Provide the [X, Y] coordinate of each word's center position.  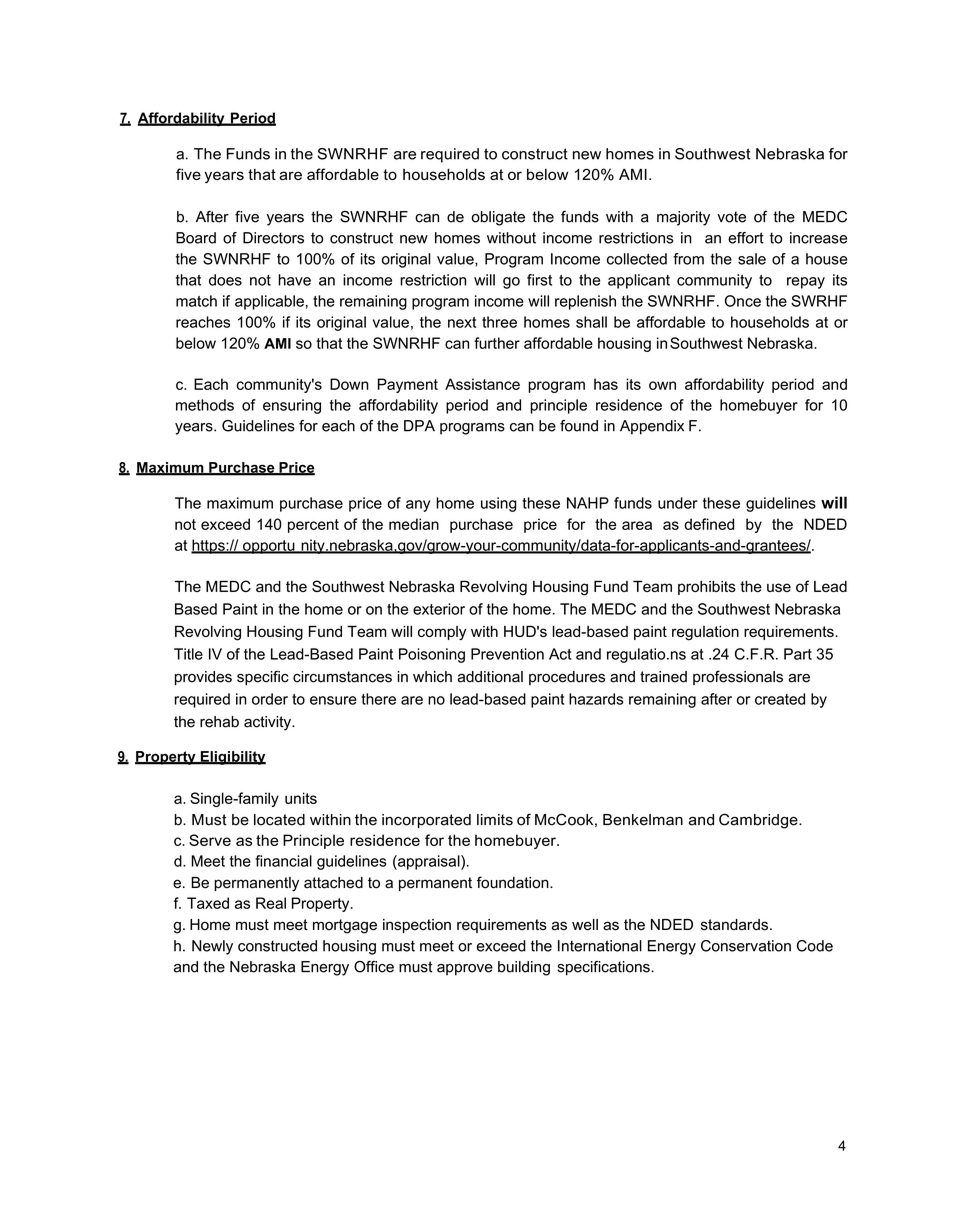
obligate [498, 218]
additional [490, 677]
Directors [273, 238]
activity [268, 723]
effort [746, 238]
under [678, 503]
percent [313, 526]
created [780, 699]
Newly [212, 947]
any [418, 506]
